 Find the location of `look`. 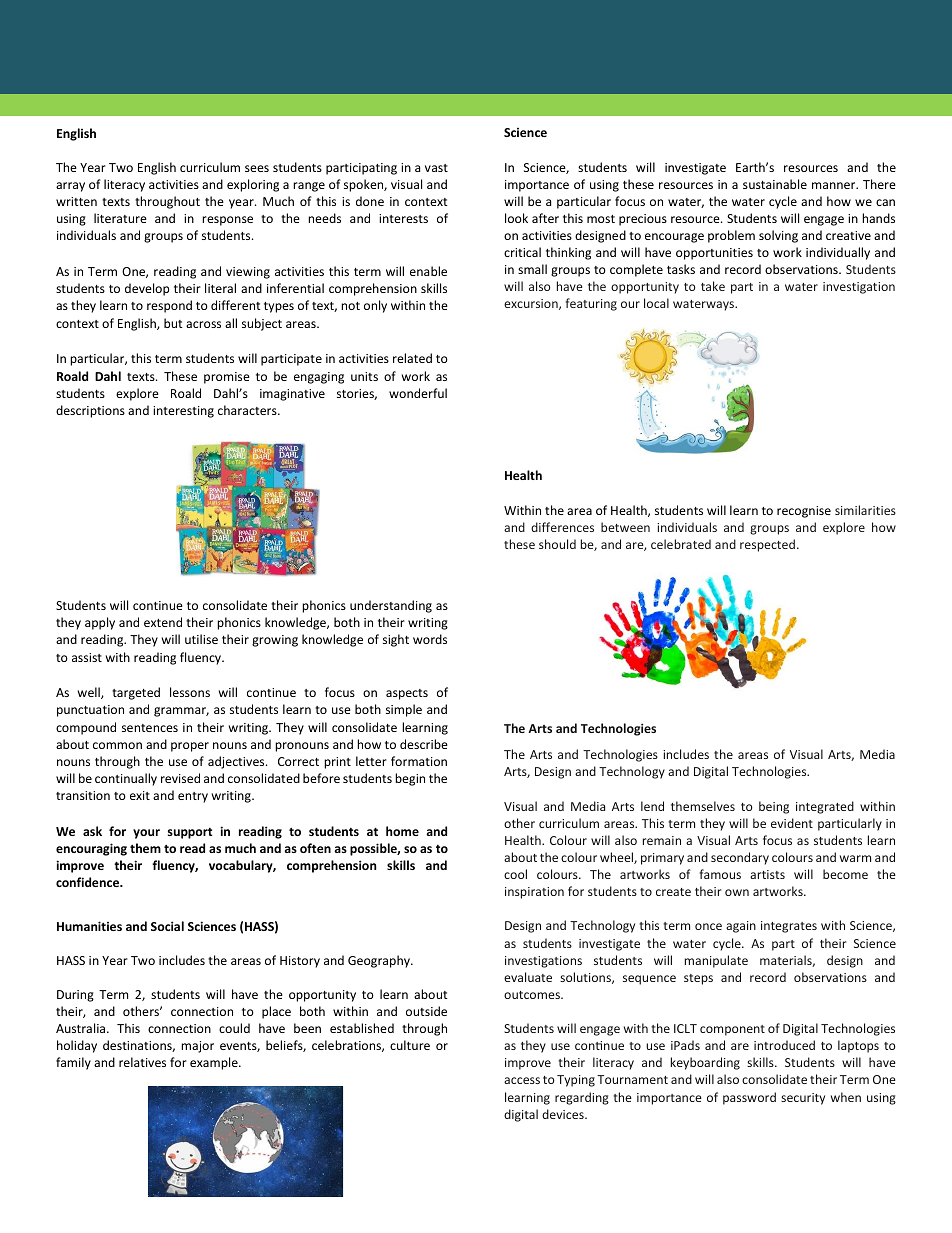

look is located at coordinates (516, 218).
